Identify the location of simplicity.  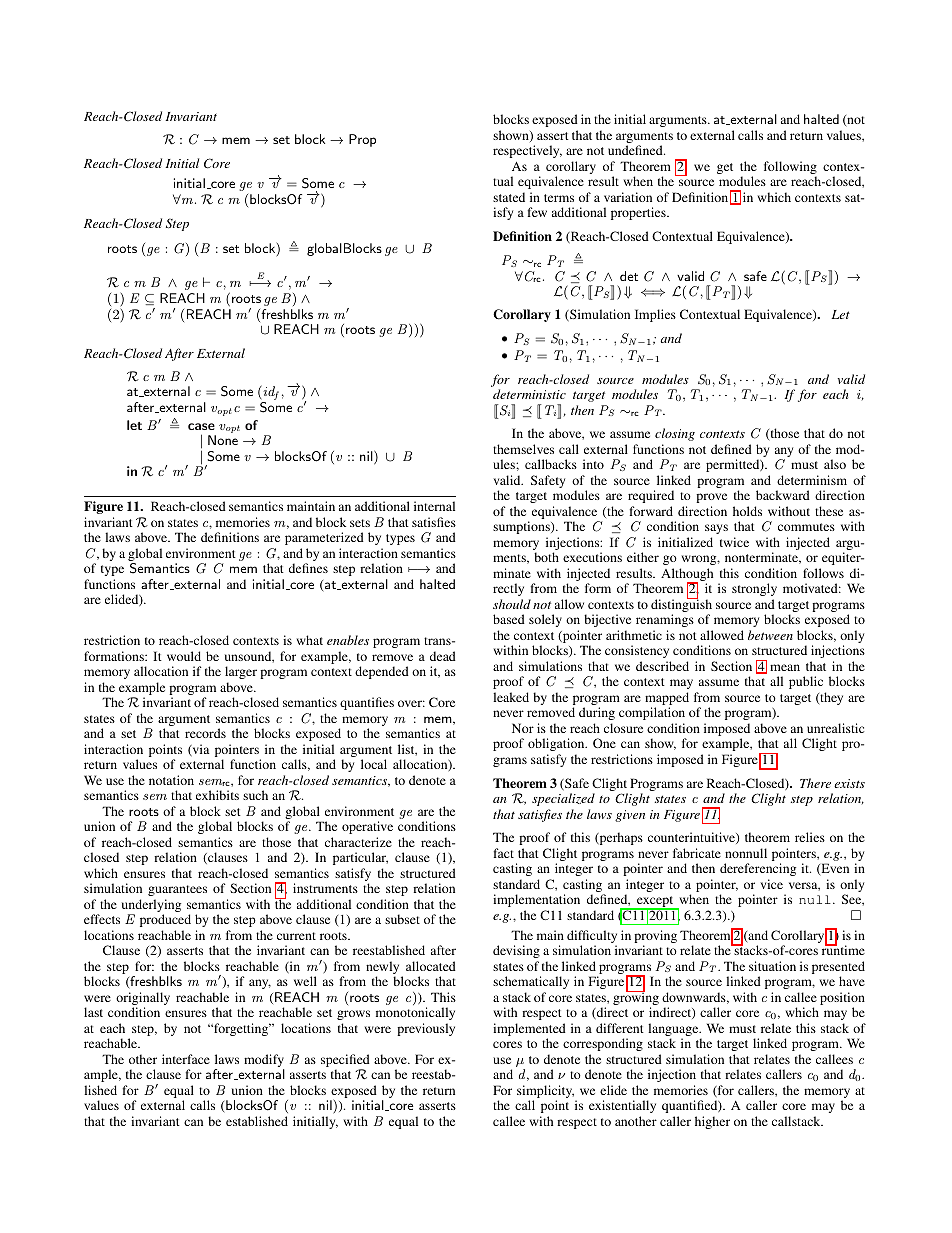
(545, 1093).
